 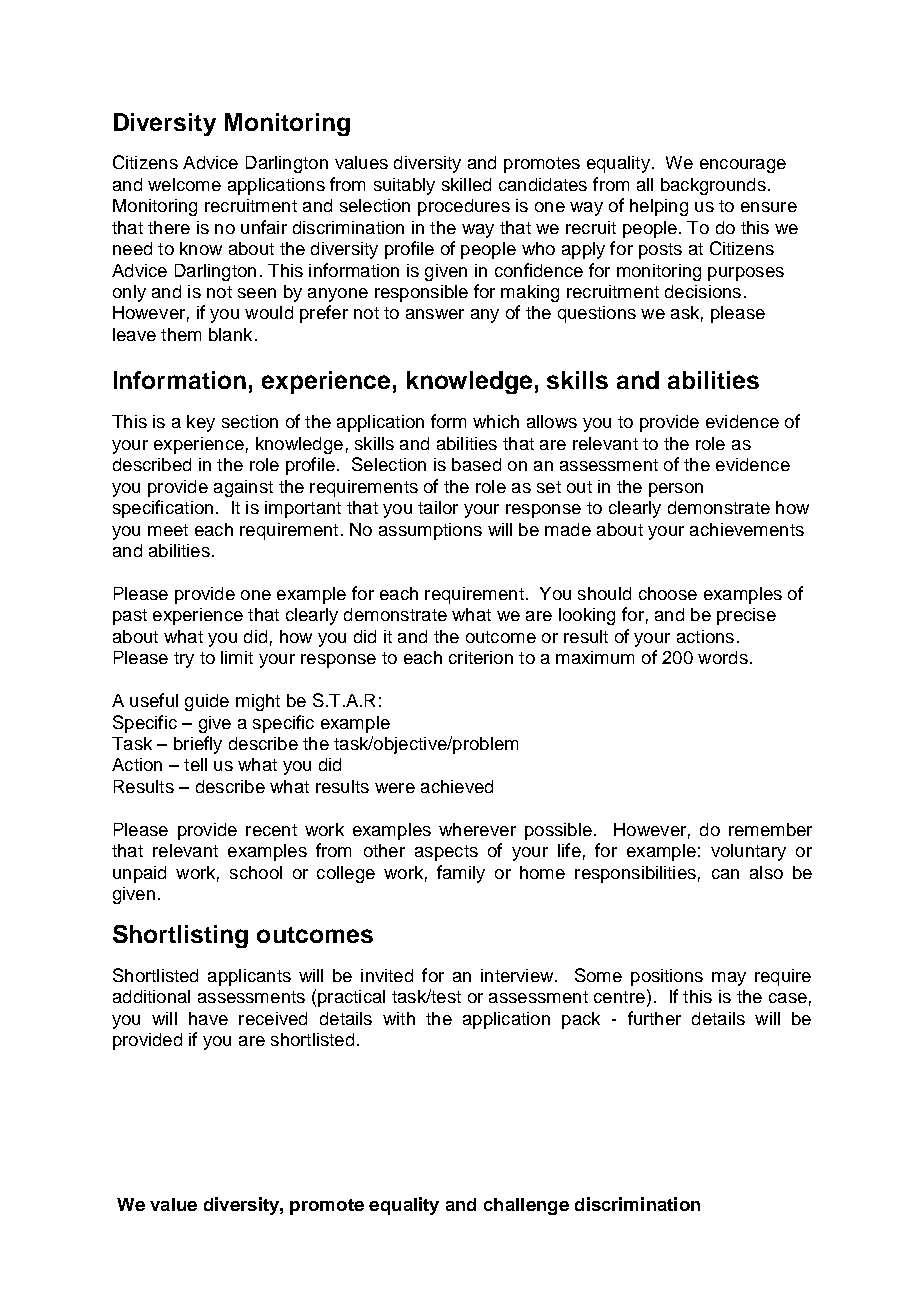 I want to click on procedures, so click(x=464, y=207).
